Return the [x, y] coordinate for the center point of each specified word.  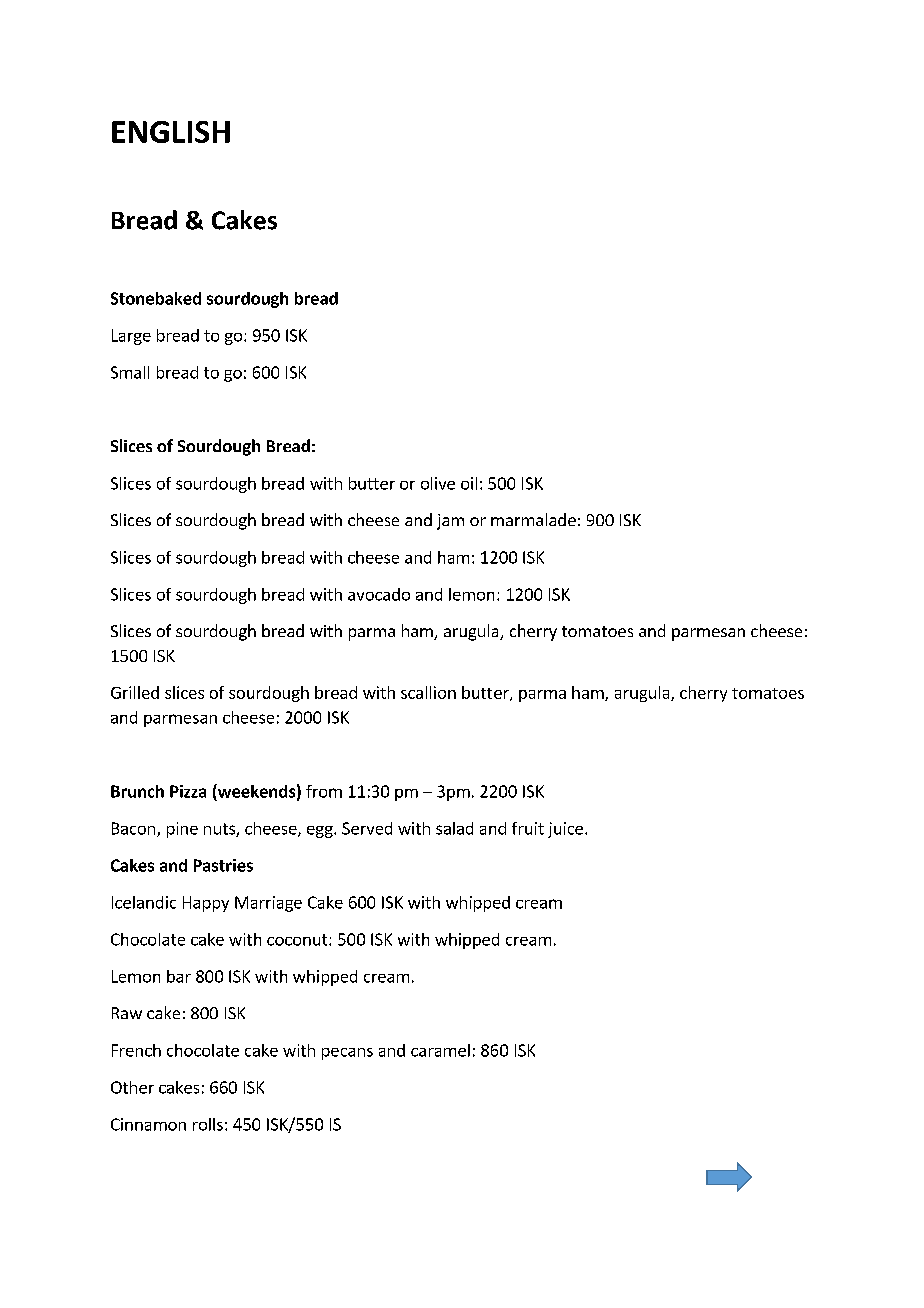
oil [469, 483]
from [324, 791]
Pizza [188, 791]
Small [130, 372]
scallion [428, 692]
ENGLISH [171, 132]
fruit [528, 828]
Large [131, 337]
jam [450, 522]
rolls [208, 1124]
